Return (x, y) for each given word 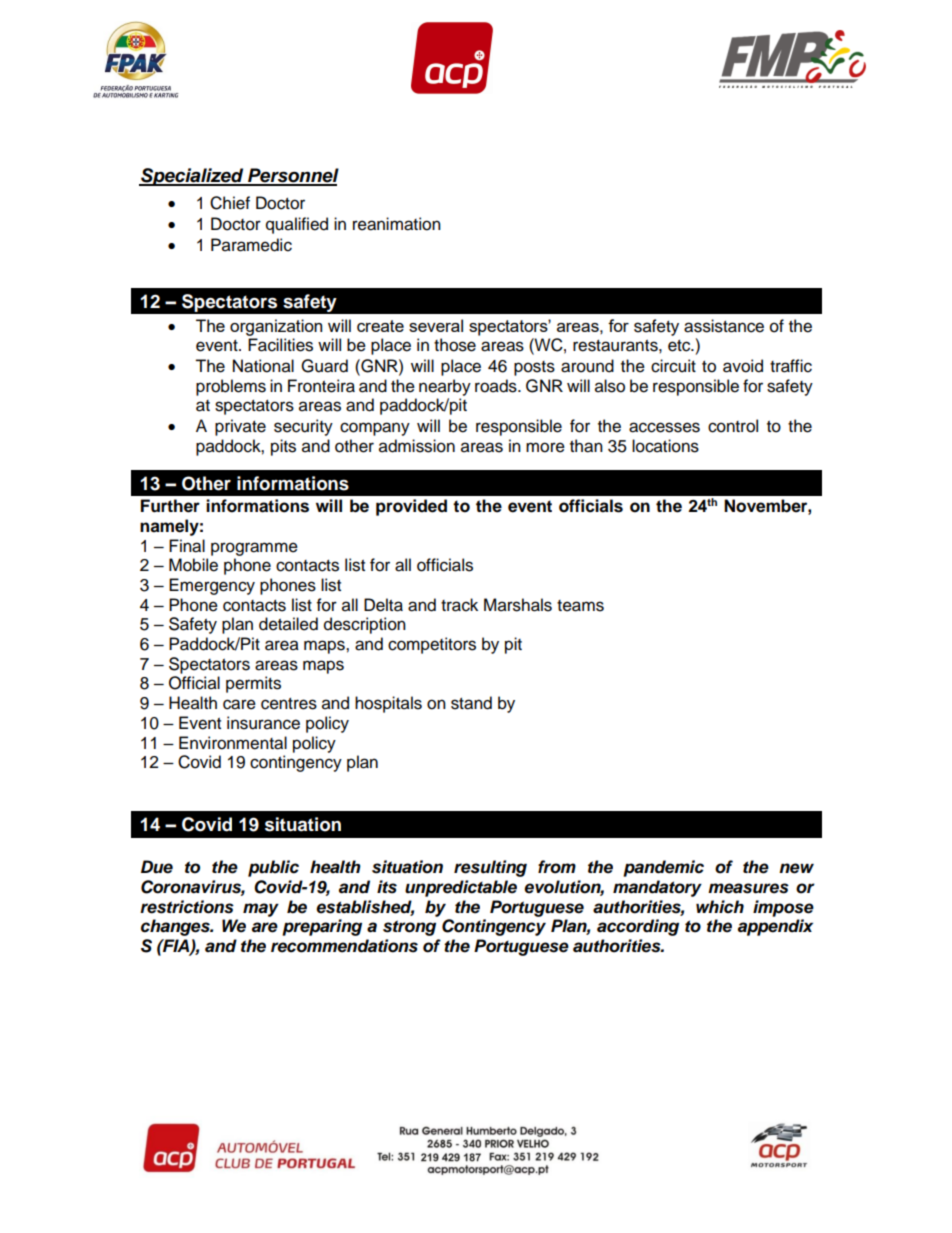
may (261, 910)
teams (580, 606)
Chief (230, 203)
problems (231, 387)
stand (471, 703)
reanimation (397, 224)
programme (254, 549)
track (459, 605)
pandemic (663, 868)
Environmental (233, 743)
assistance (724, 326)
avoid (743, 366)
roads (497, 386)
